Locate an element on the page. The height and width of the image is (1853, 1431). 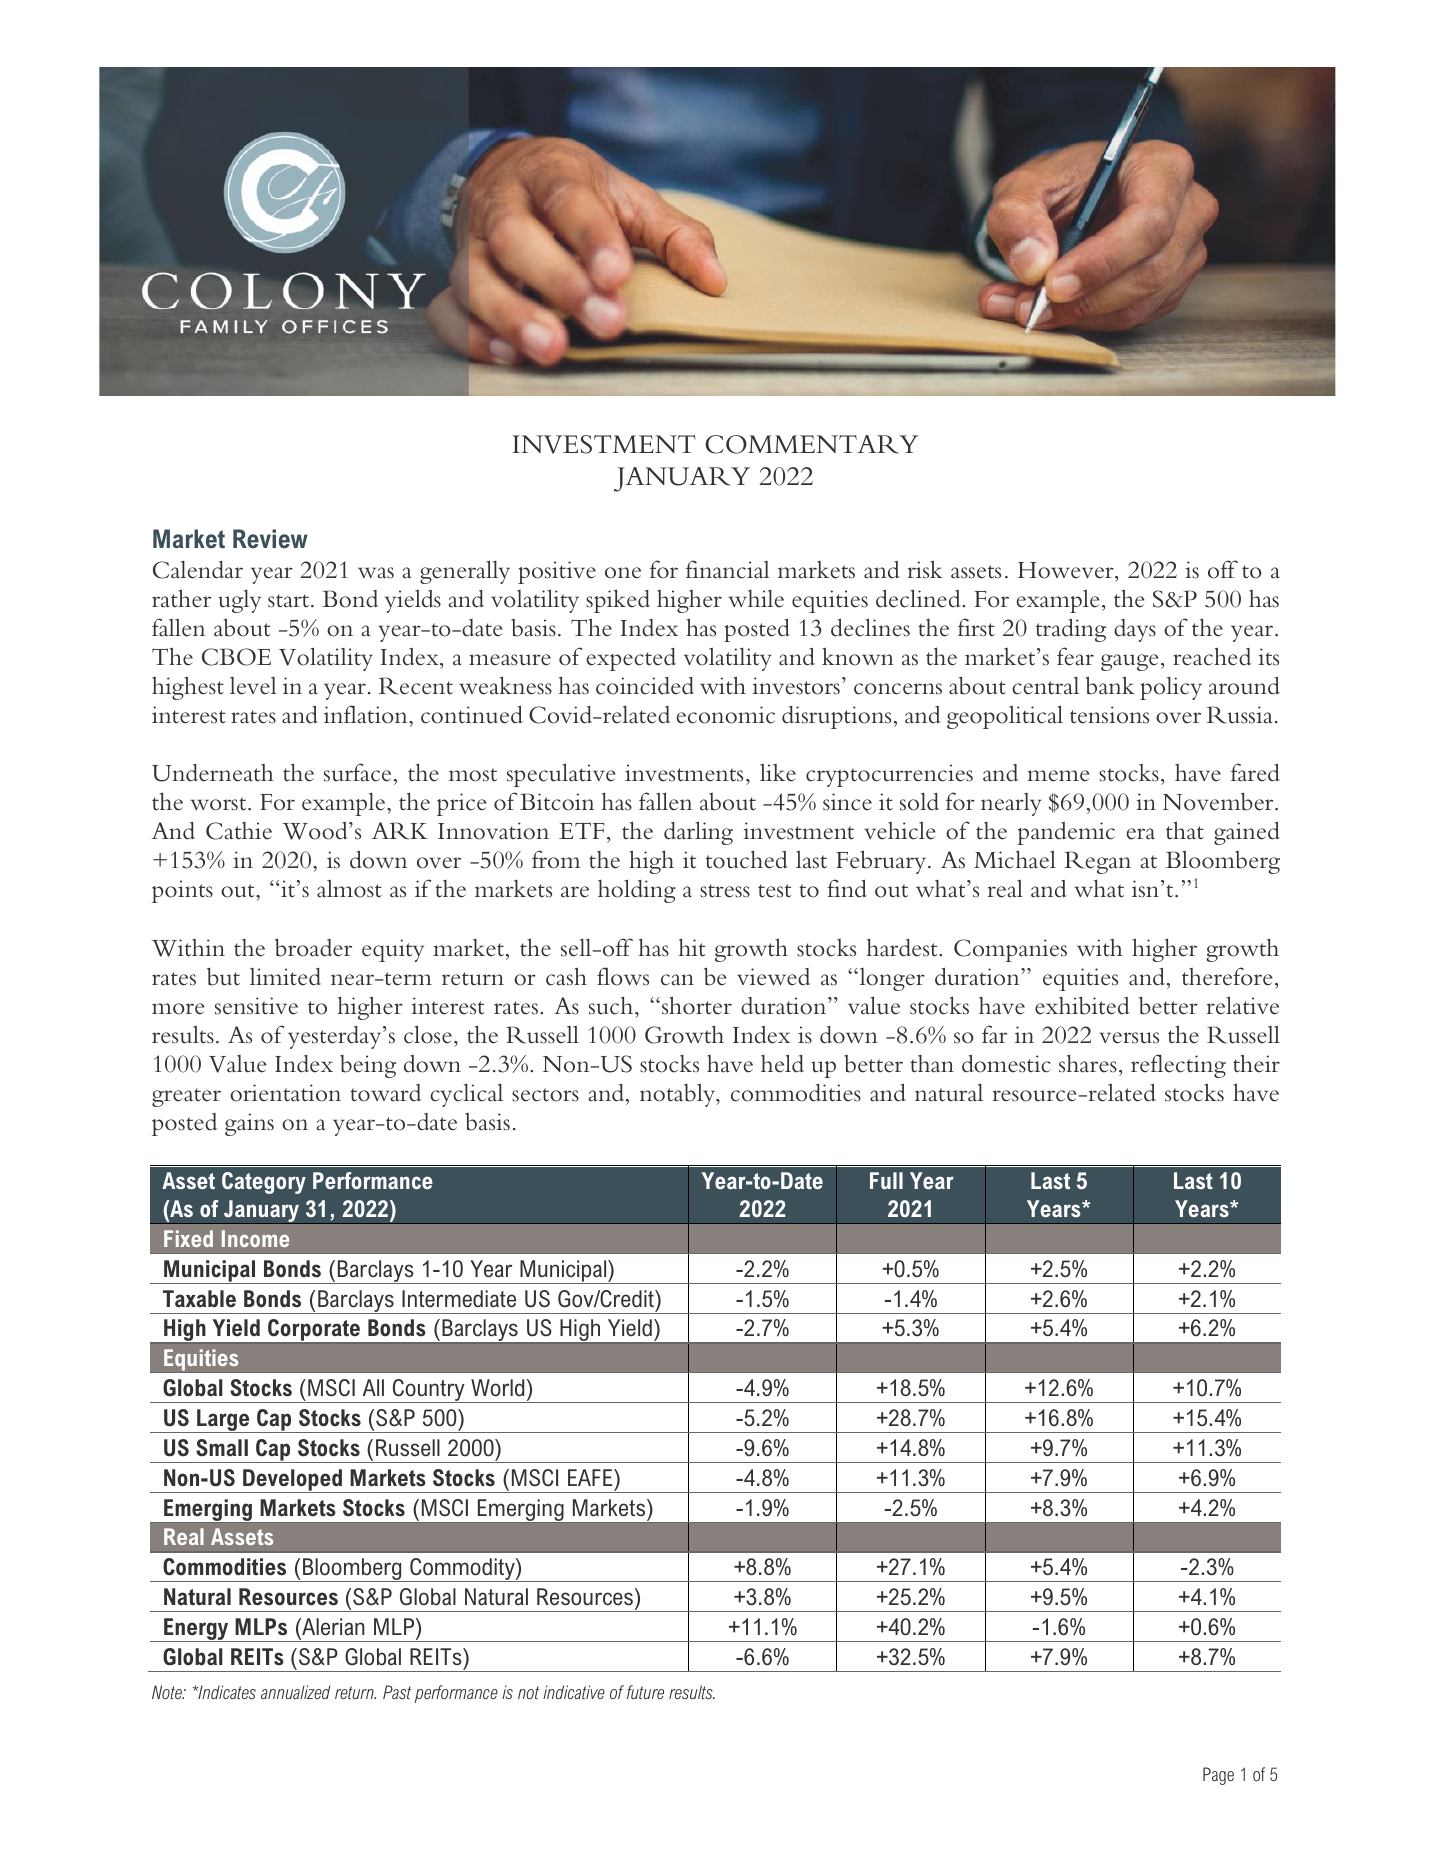
Full is located at coordinates (886, 1180).
